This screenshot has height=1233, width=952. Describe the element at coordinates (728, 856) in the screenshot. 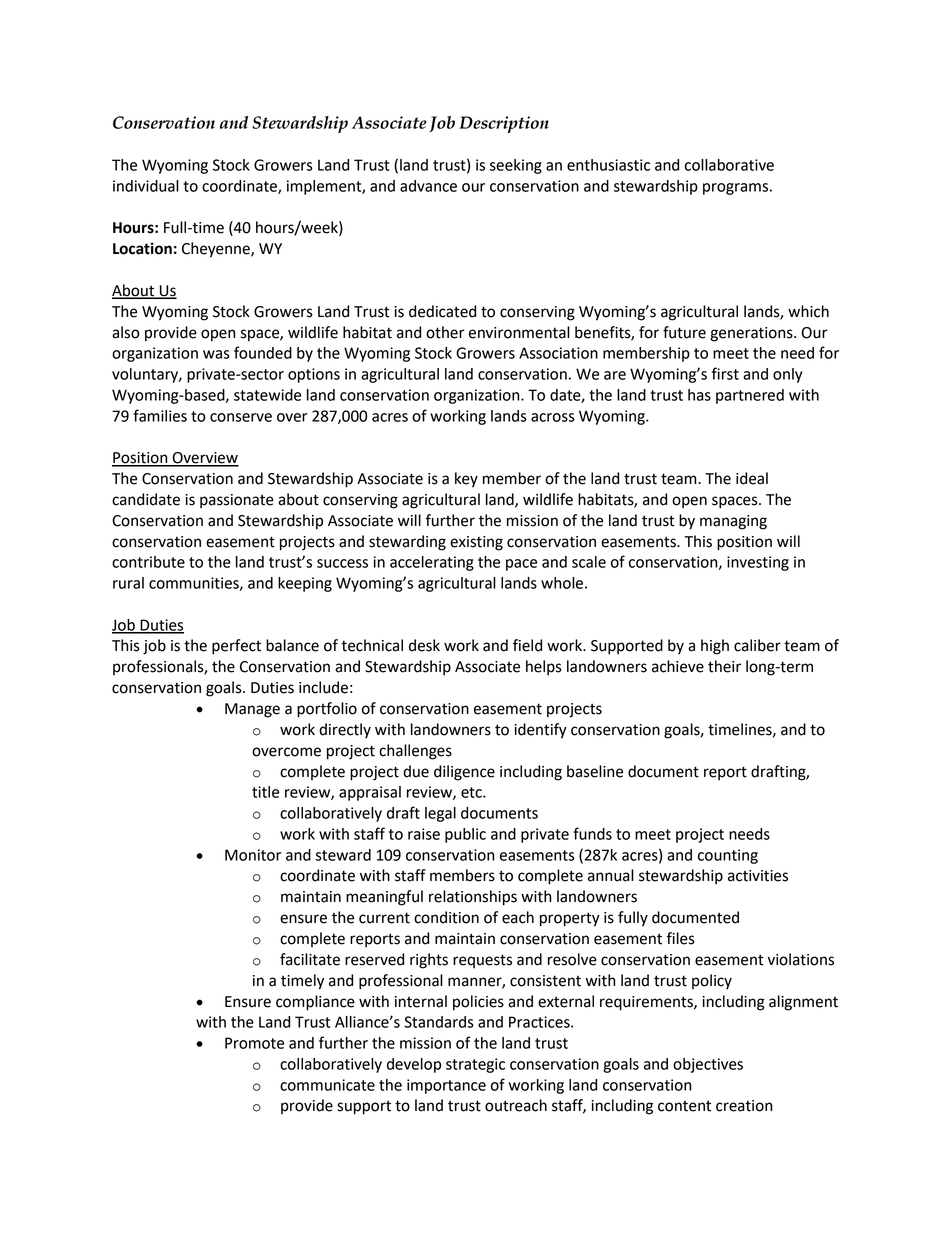

I see `counting` at that location.
